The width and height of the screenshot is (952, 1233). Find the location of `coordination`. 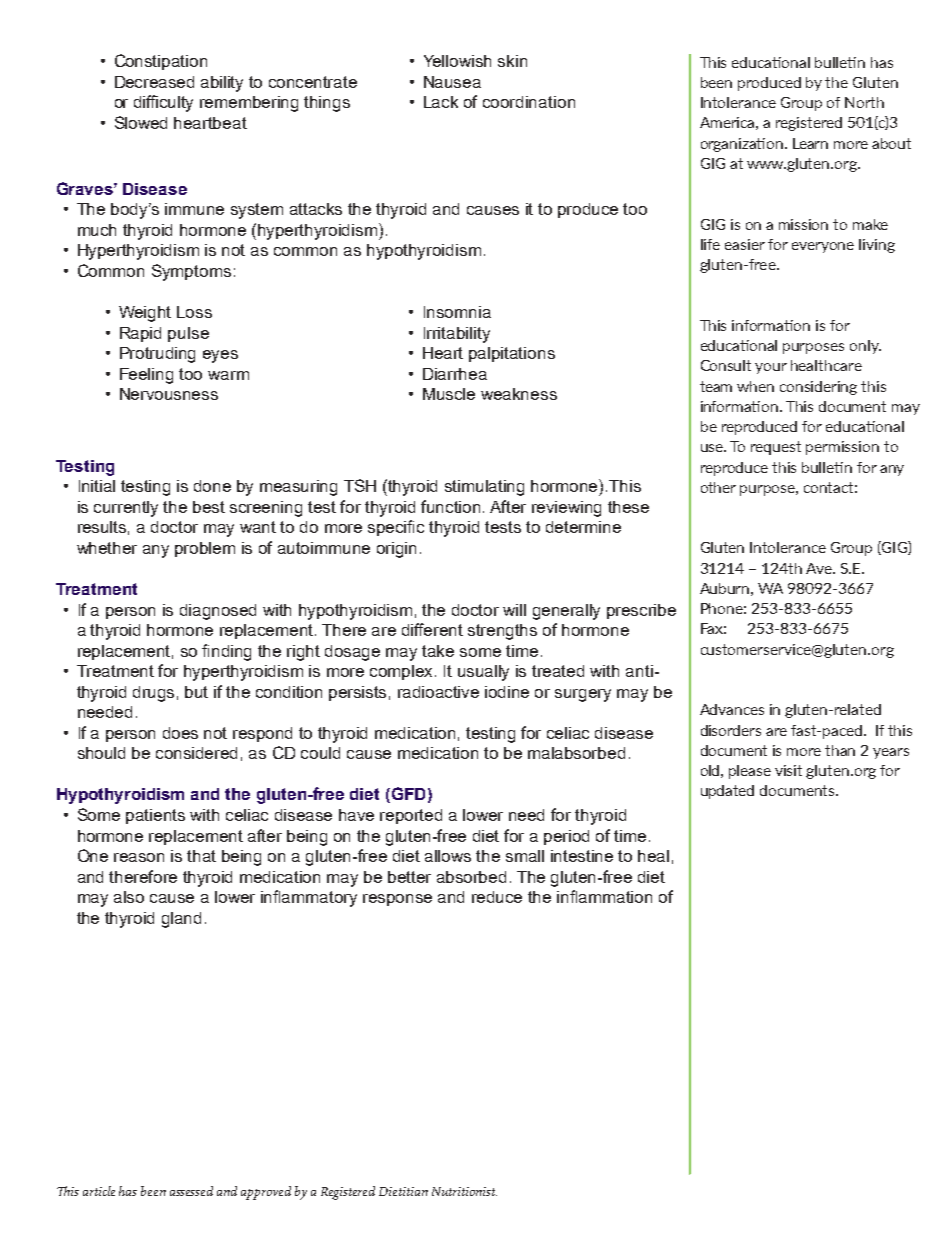

coordination is located at coordinates (529, 102).
